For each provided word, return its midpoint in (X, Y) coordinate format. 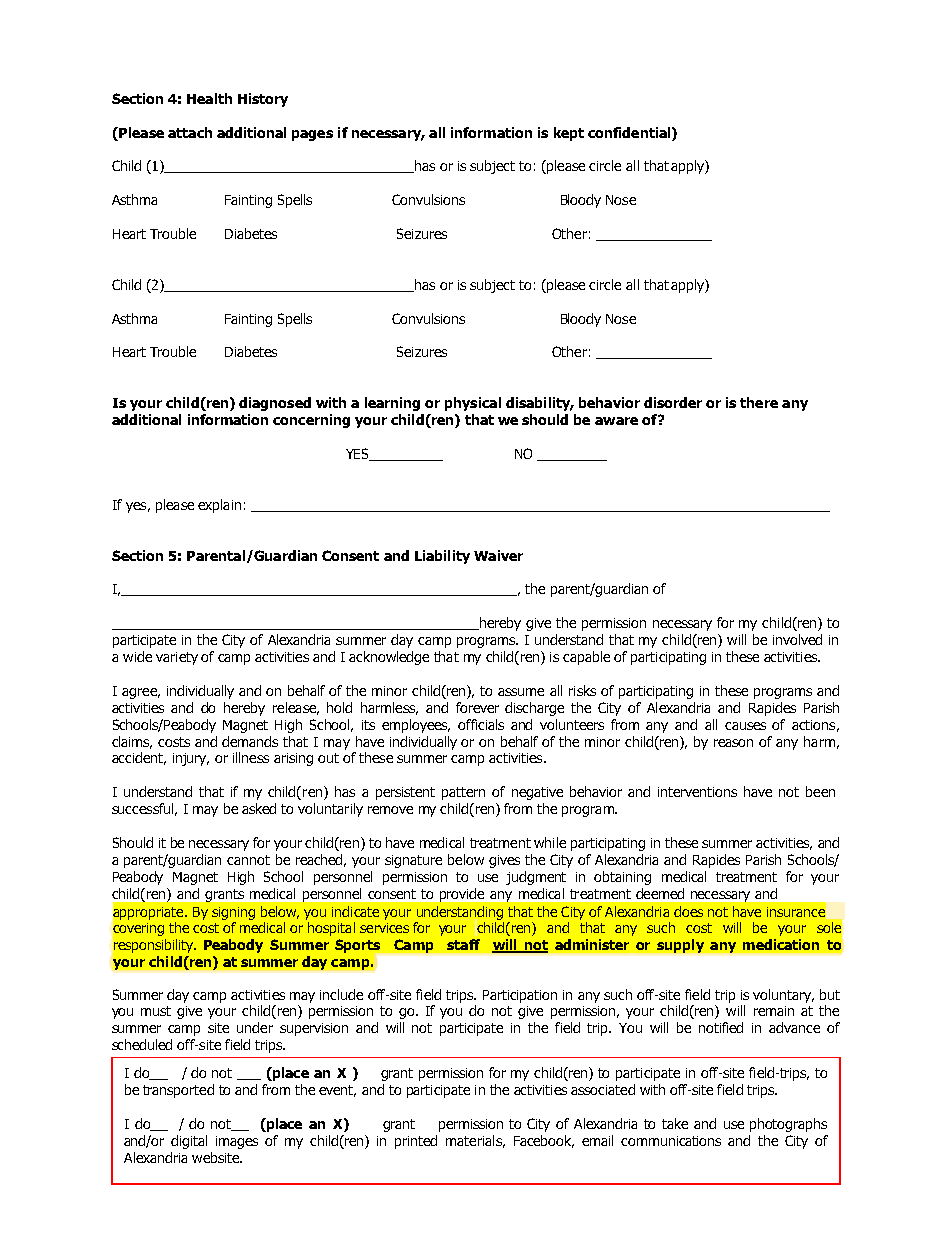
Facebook (544, 1141)
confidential (630, 132)
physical (473, 404)
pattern (463, 793)
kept (569, 134)
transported (178, 1091)
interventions (697, 792)
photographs (788, 1125)
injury (191, 759)
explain (219, 506)
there (759, 402)
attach (190, 132)
